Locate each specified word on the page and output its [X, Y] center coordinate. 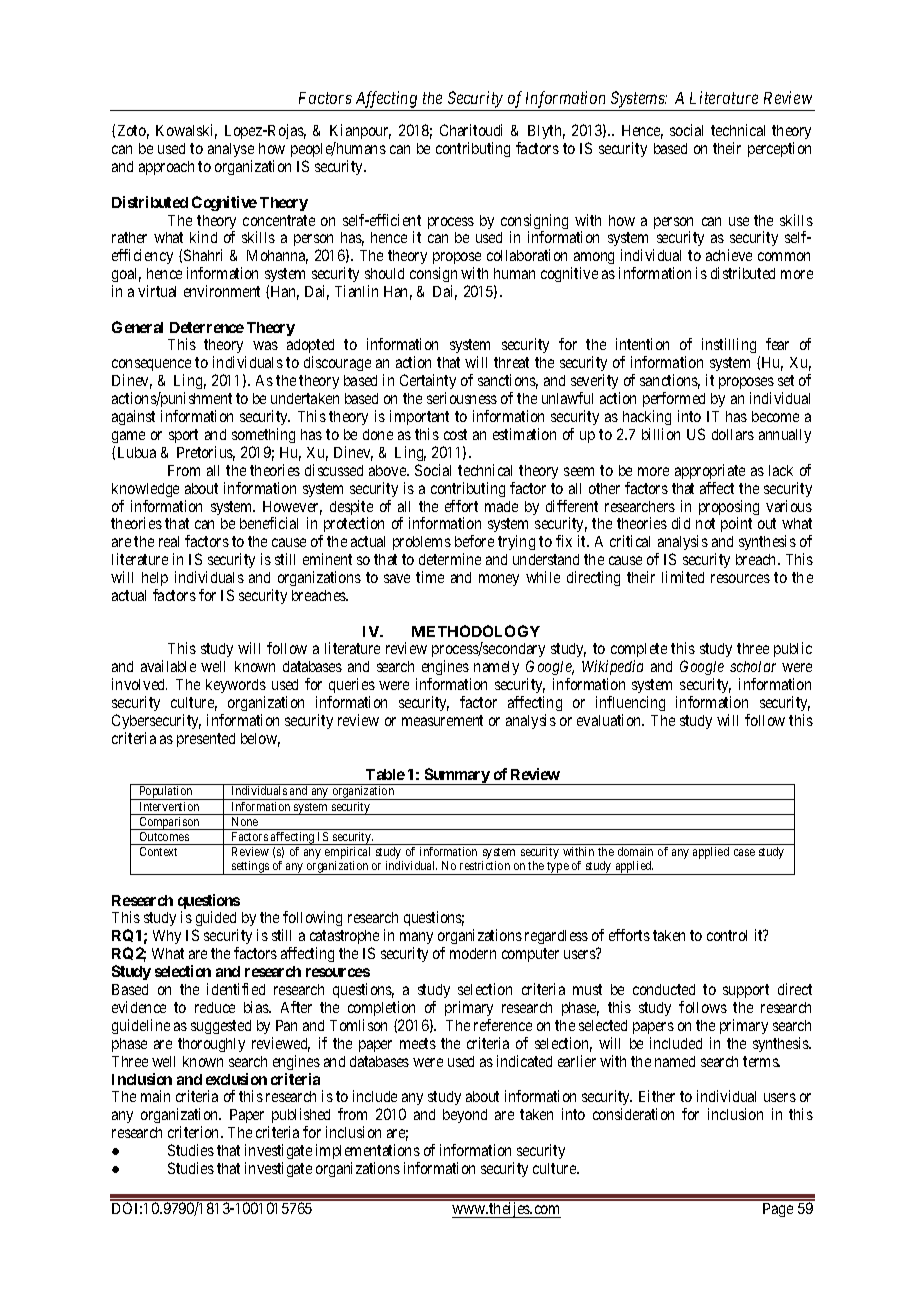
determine [450, 559]
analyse [231, 150]
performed [674, 401]
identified [236, 989]
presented [206, 740]
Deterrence [207, 327]
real [169, 541]
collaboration [527, 255]
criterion [195, 1132]
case [744, 852]
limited [683, 577]
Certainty [428, 383]
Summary [457, 776]
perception [779, 149]
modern [473, 953]
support [746, 991]
